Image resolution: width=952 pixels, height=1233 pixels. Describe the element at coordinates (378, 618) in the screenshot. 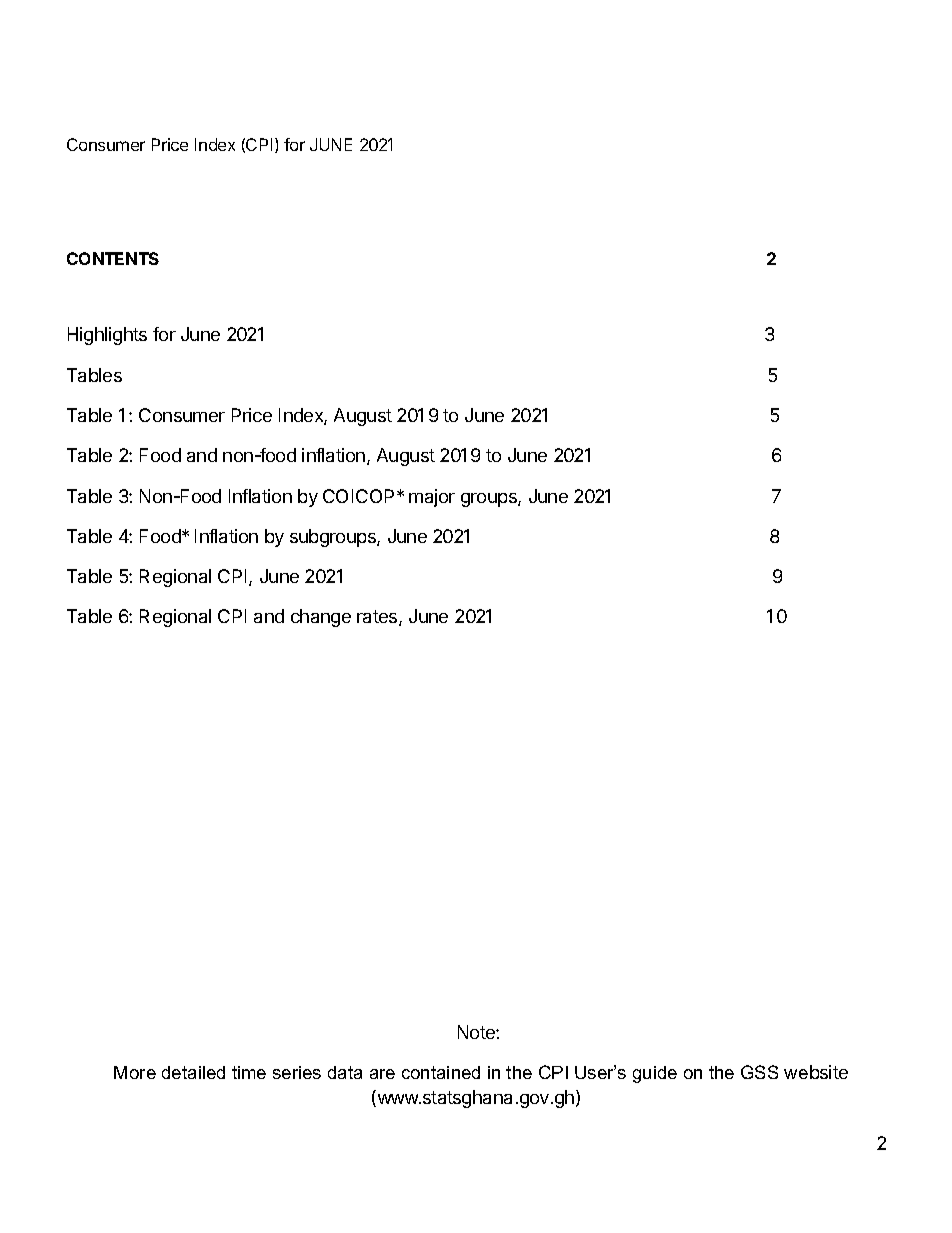

I see `rates` at that location.
